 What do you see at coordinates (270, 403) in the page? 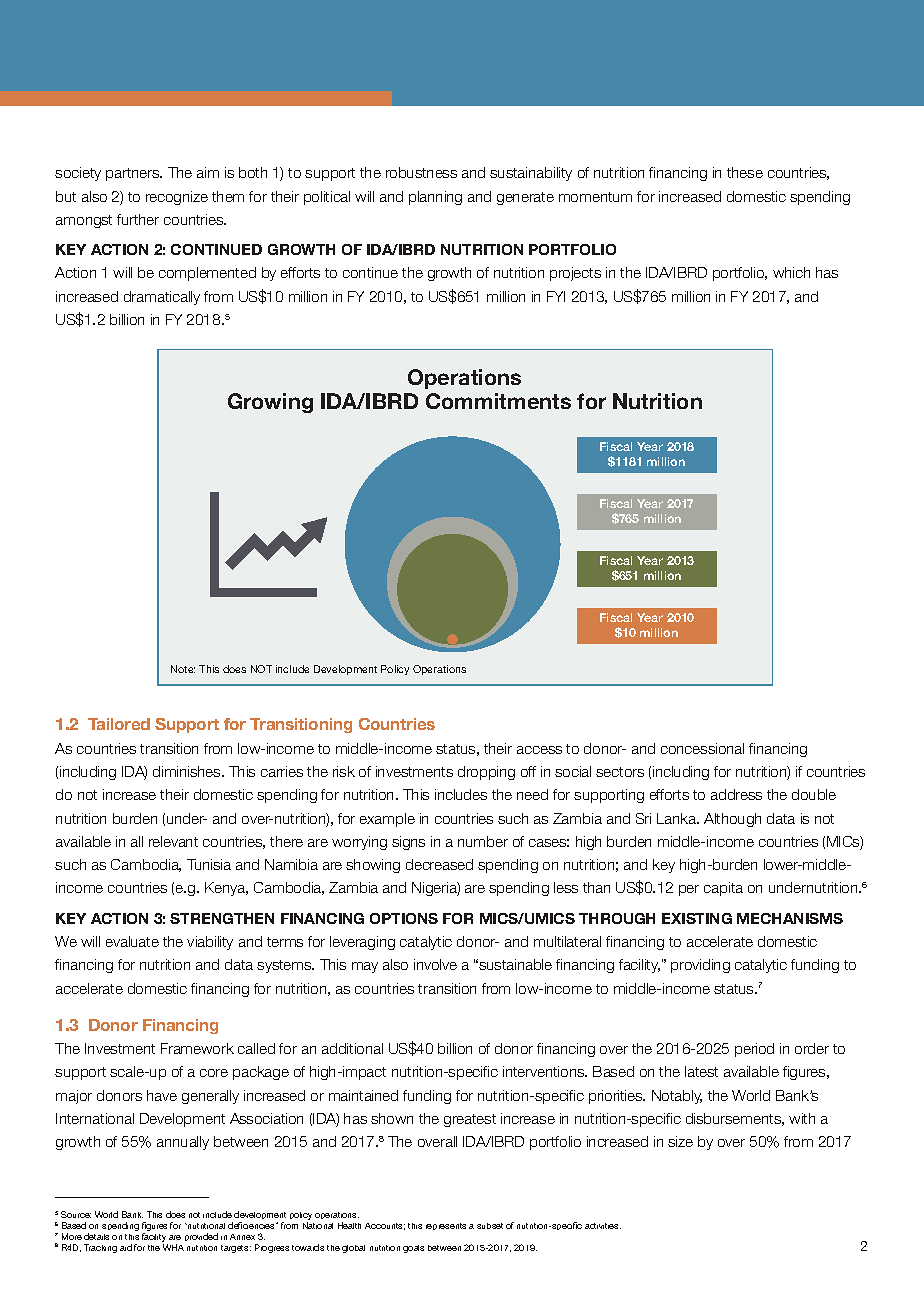
I see `Growing` at bounding box center [270, 403].
